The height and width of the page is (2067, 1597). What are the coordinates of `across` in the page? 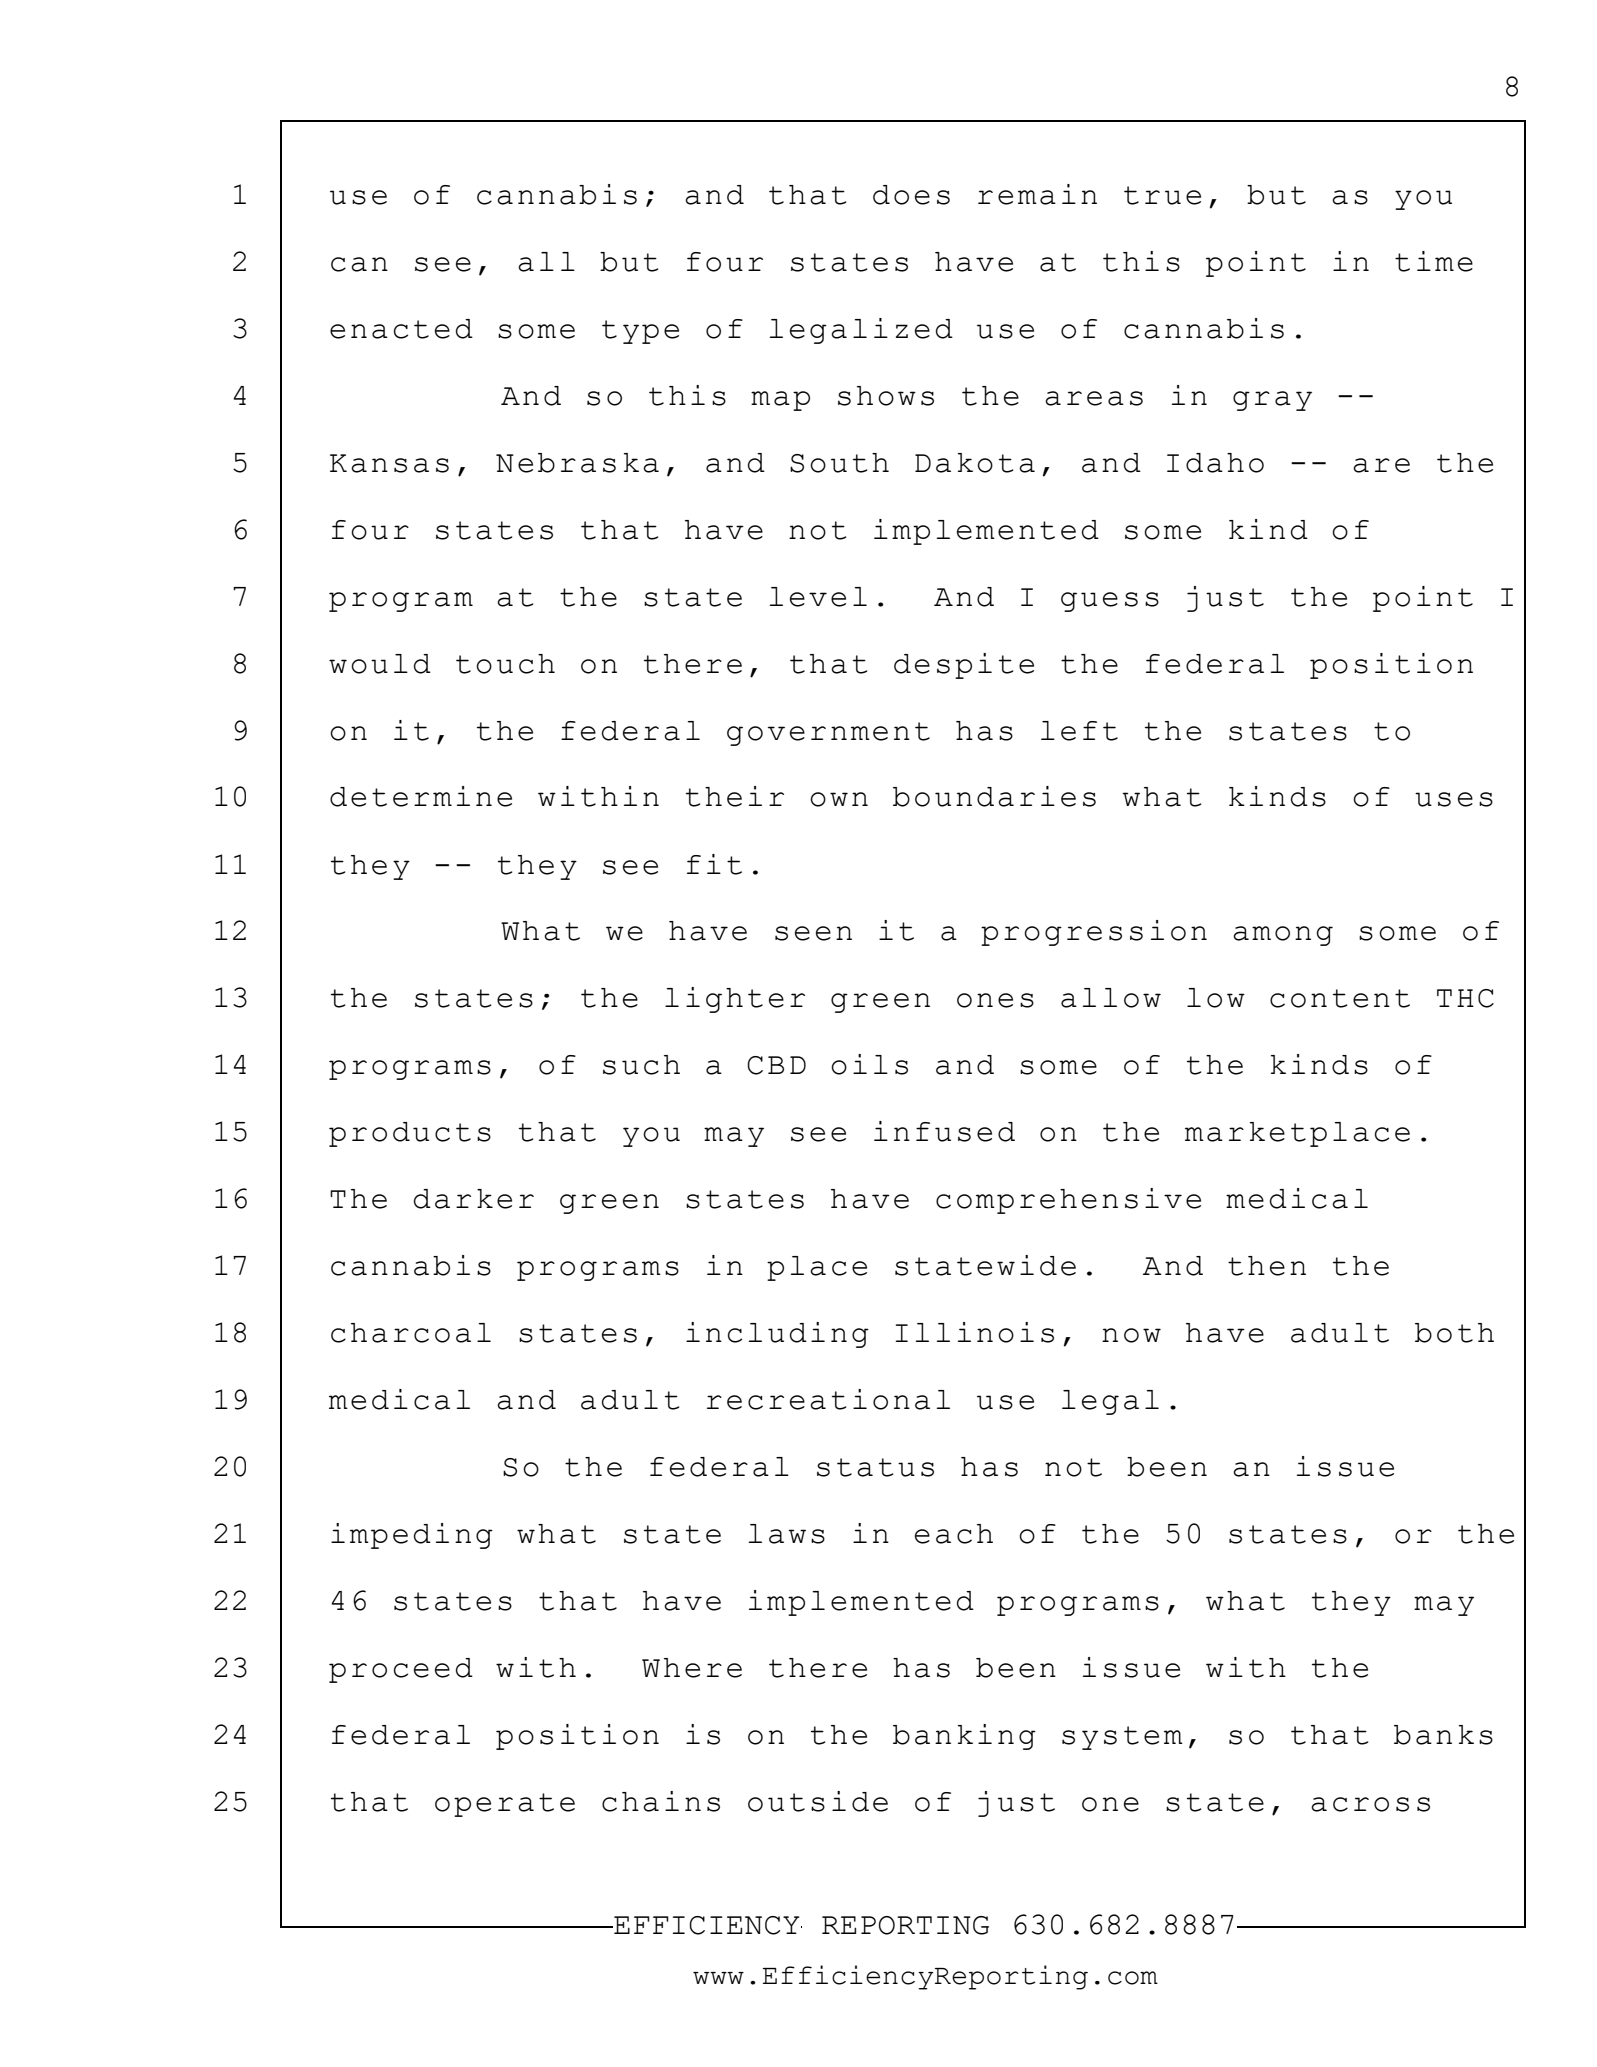 It's located at (1370, 1804).
